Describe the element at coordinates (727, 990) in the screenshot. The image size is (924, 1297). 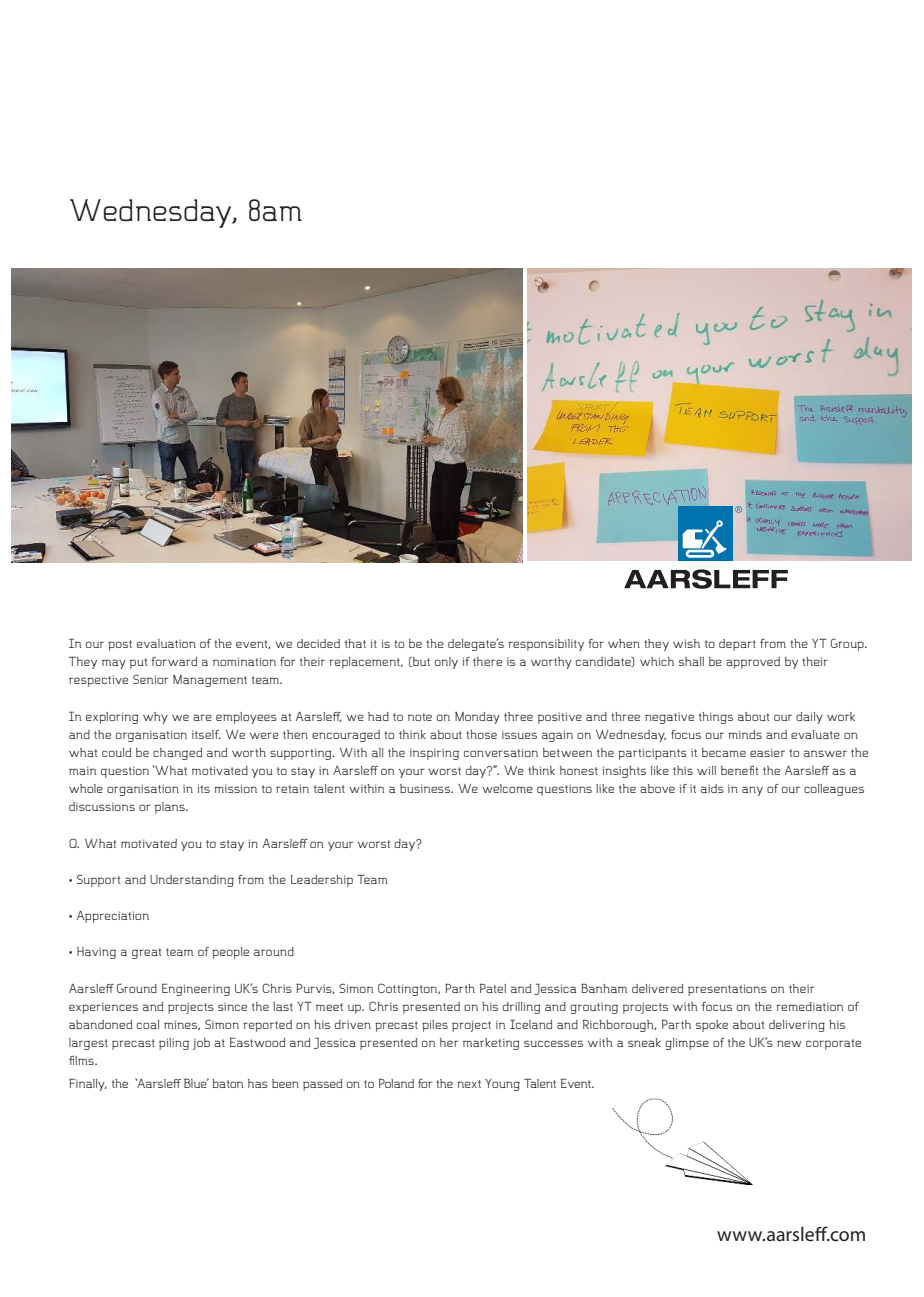
I see `presentations` at that location.
